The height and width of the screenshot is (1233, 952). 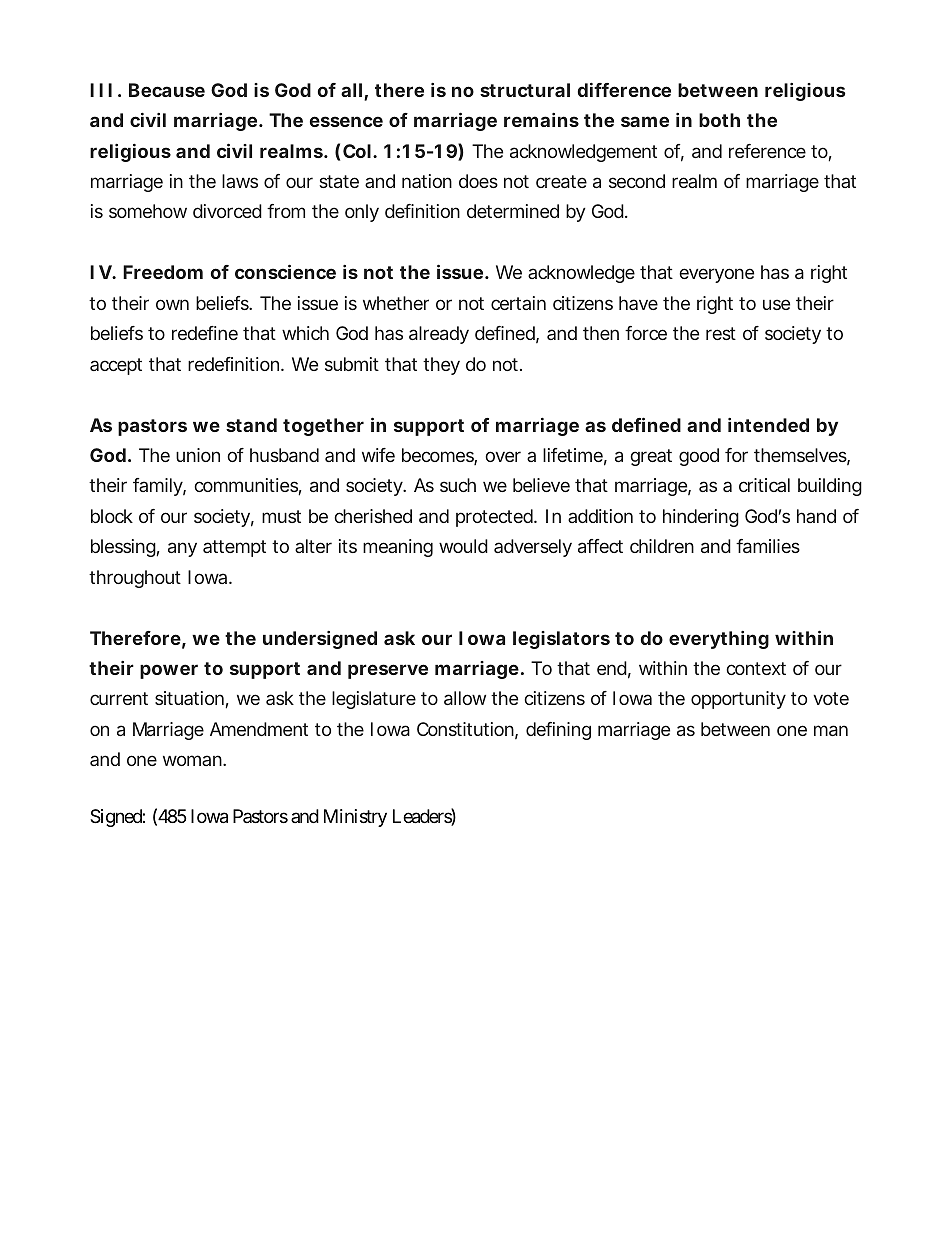 What do you see at coordinates (193, 760) in the screenshot?
I see `woman` at bounding box center [193, 760].
